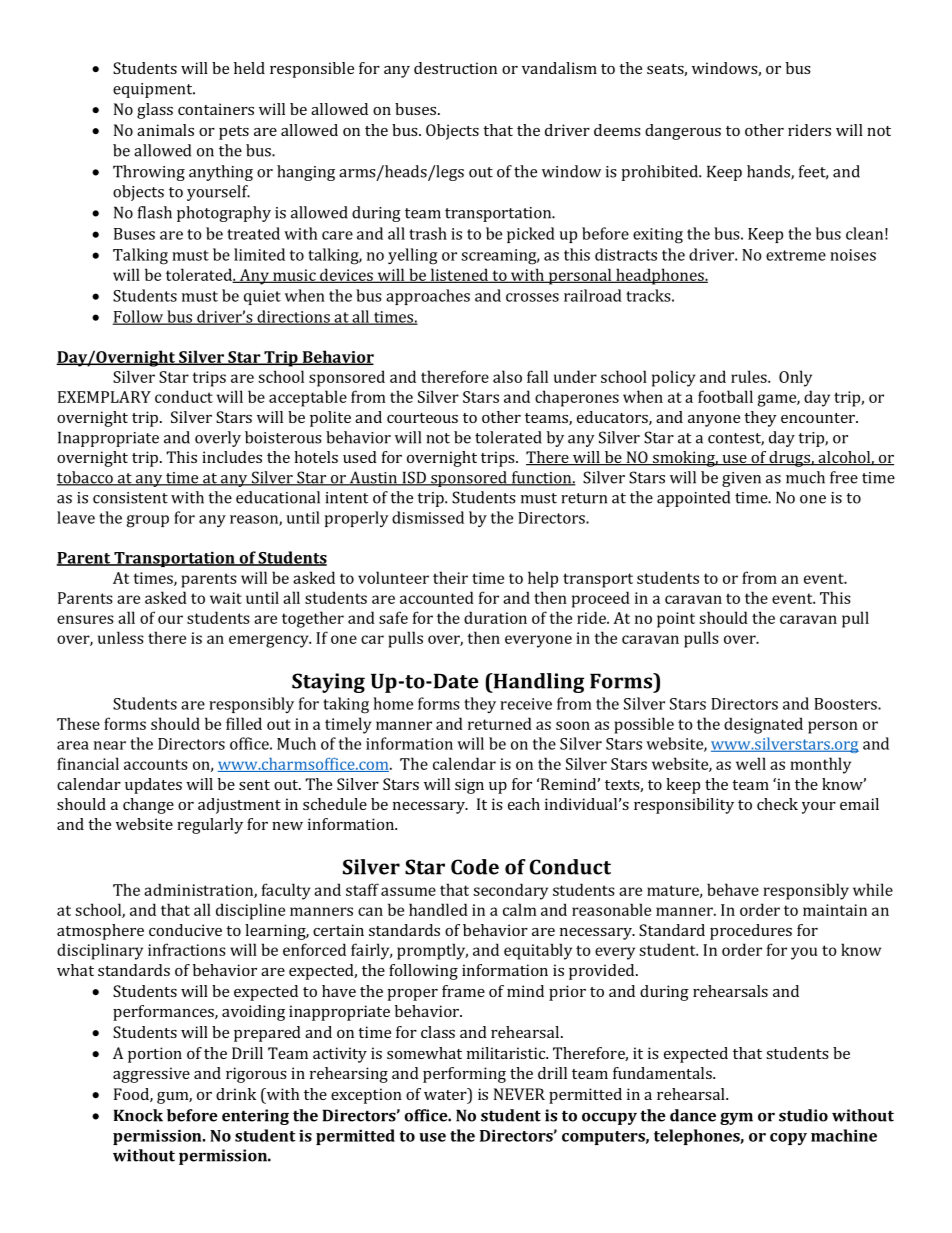 The height and width of the screenshot is (1233, 952). Describe the element at coordinates (683, 132) in the screenshot. I see `dangerous` at that location.
